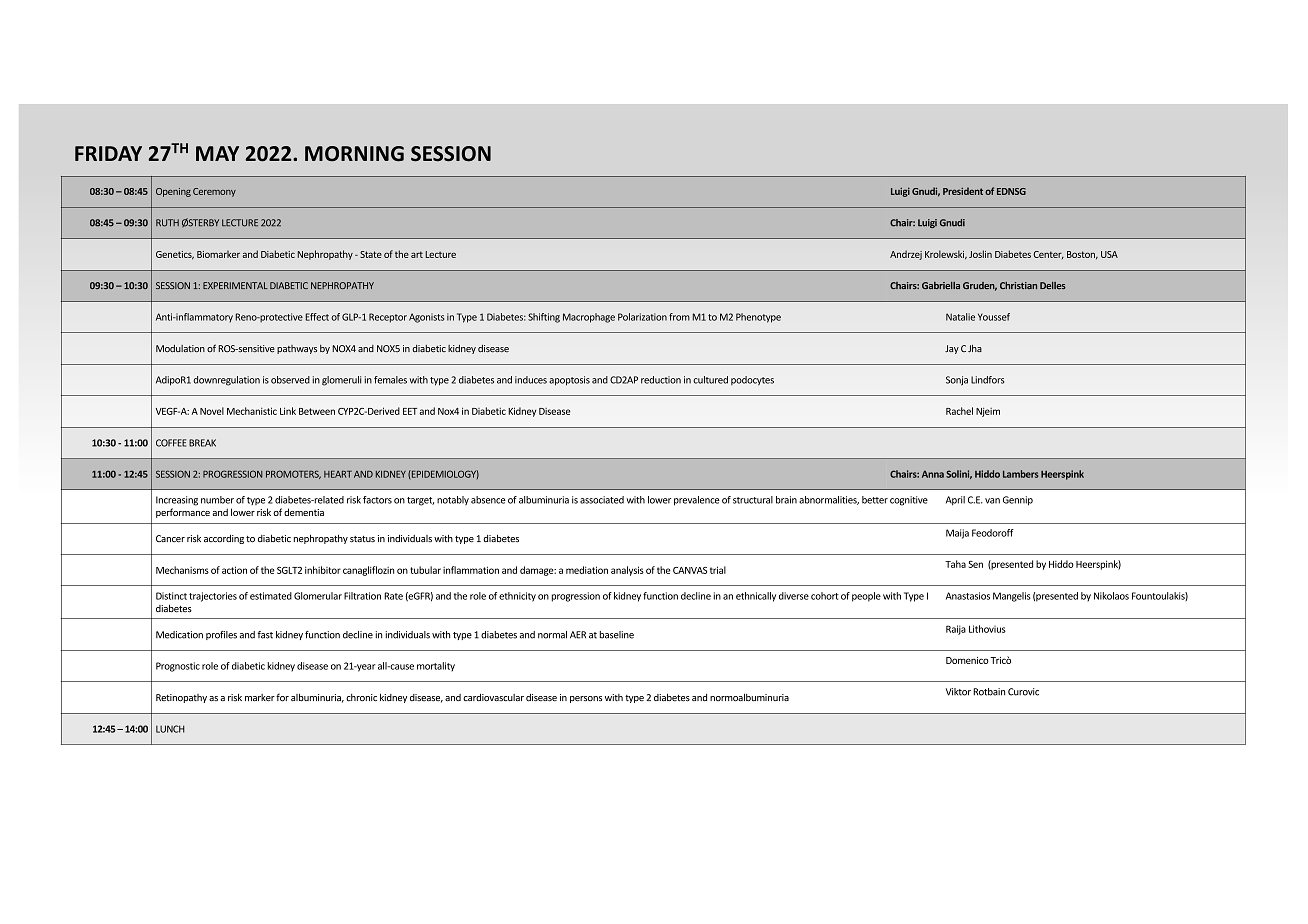  I want to click on President, so click(963, 191).
